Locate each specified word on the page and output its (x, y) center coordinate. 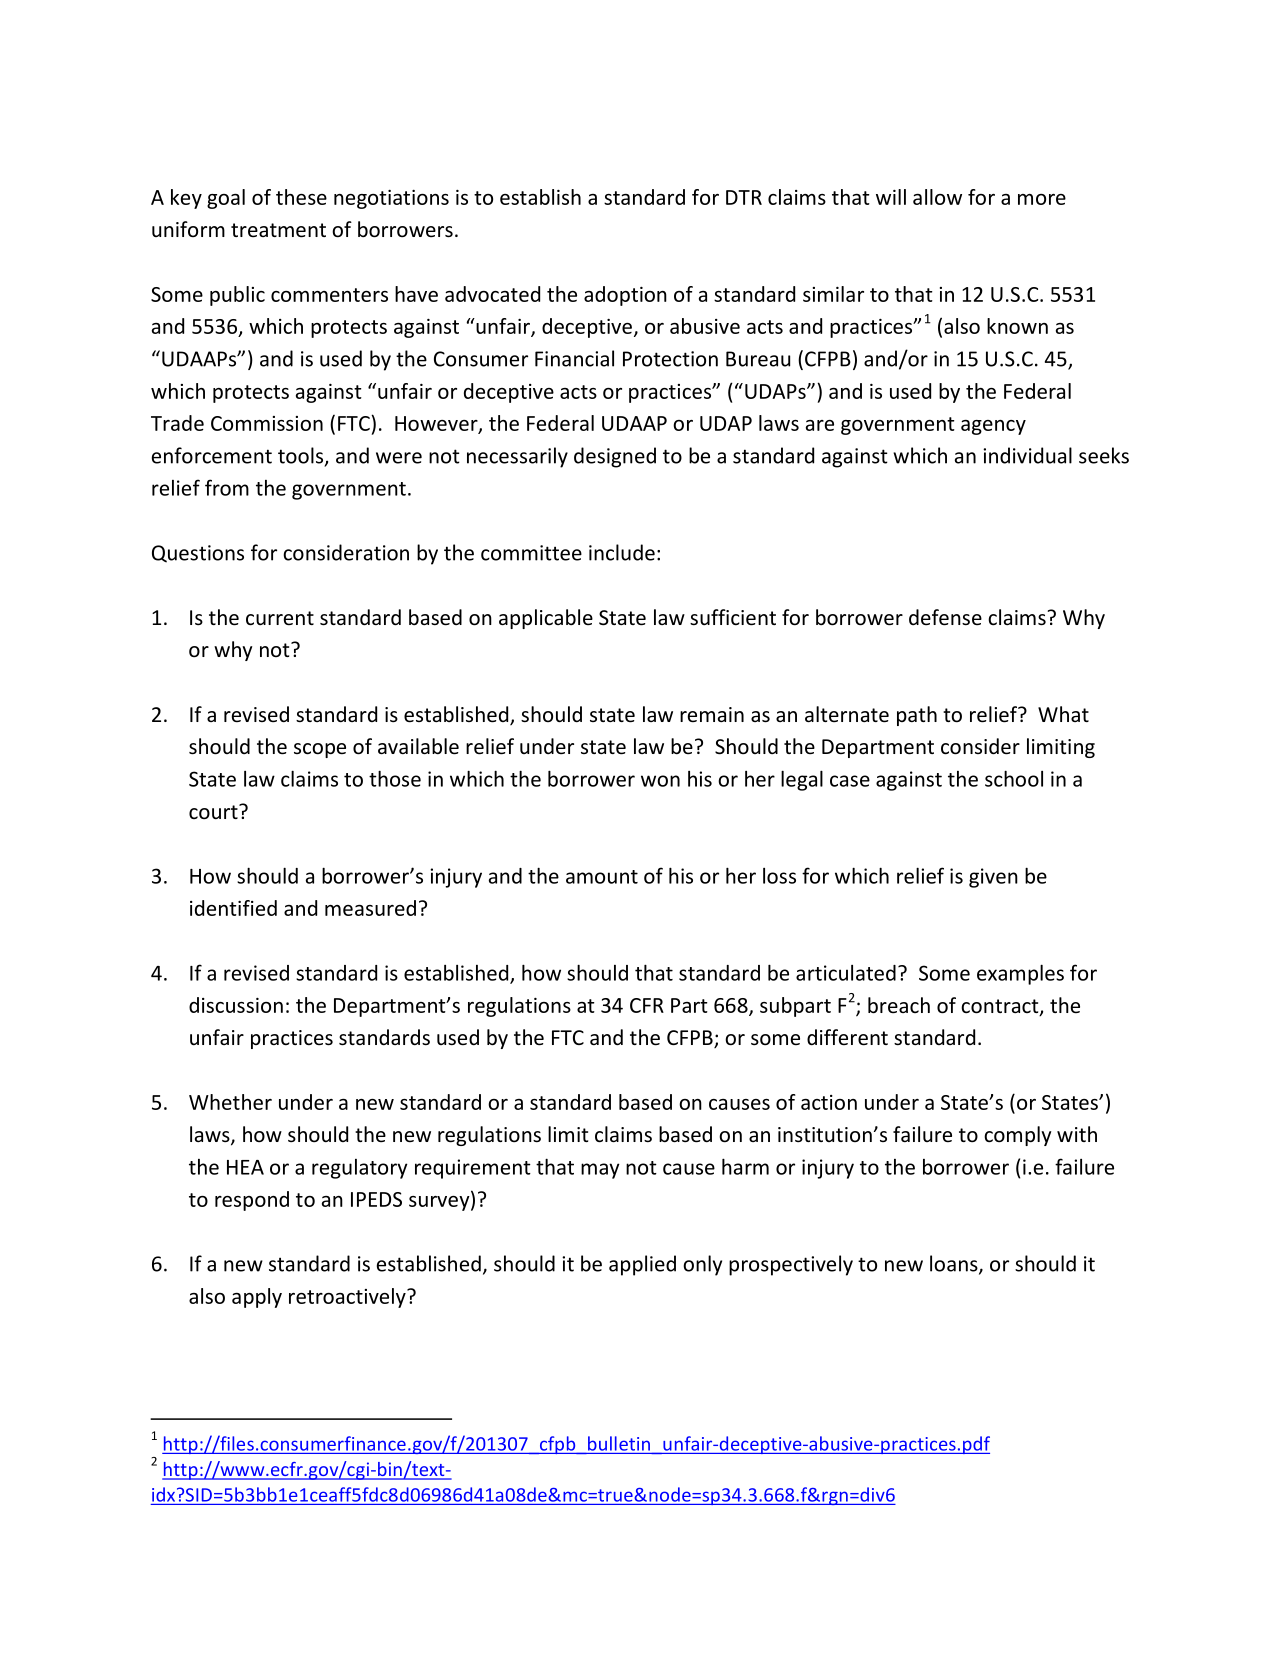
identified (233, 908)
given (993, 878)
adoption (625, 296)
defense (945, 617)
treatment (278, 230)
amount (602, 877)
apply (257, 1298)
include (622, 552)
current (280, 618)
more (1042, 199)
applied (642, 1265)
